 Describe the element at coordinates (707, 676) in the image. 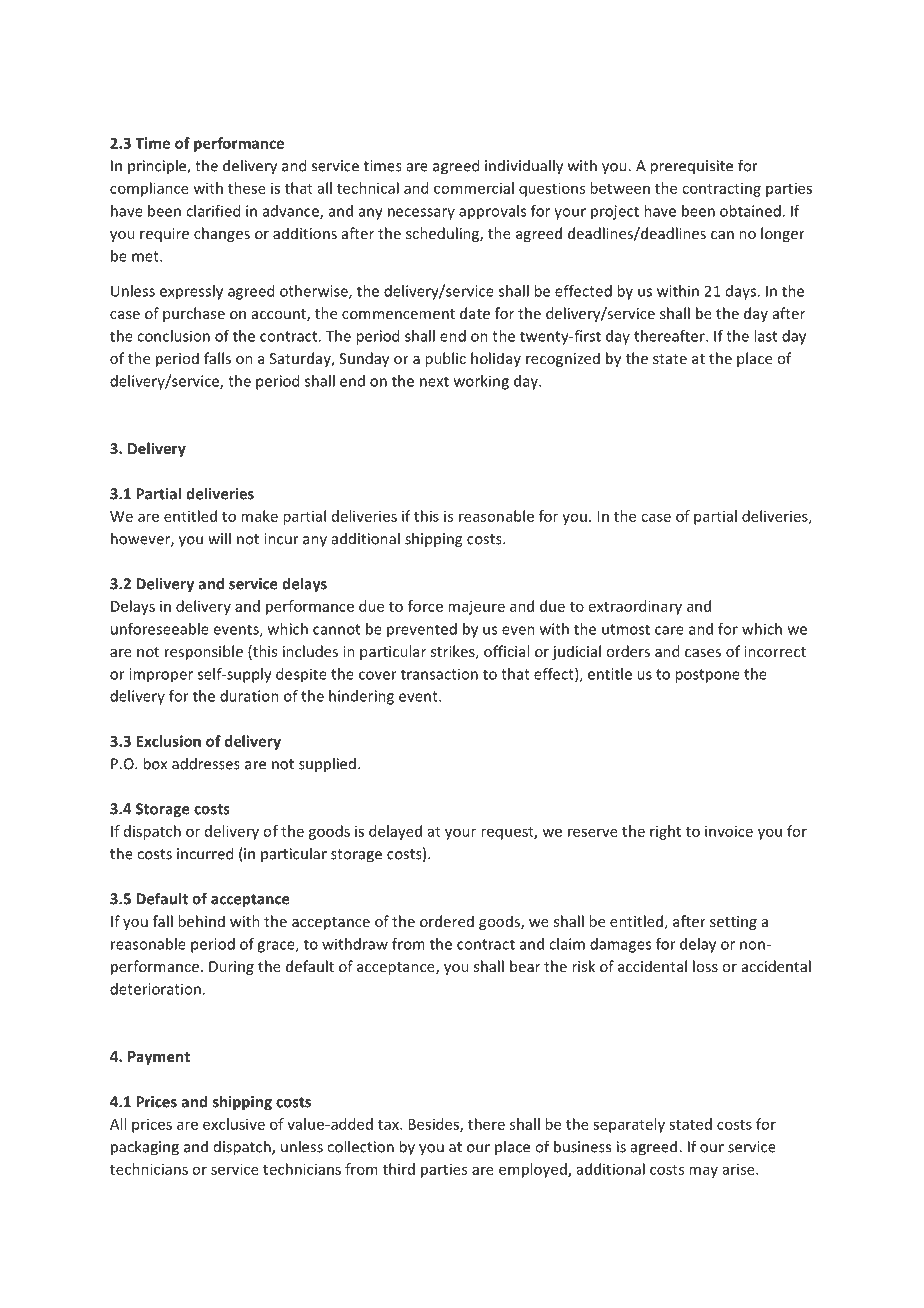

I see `postpone` at that location.
